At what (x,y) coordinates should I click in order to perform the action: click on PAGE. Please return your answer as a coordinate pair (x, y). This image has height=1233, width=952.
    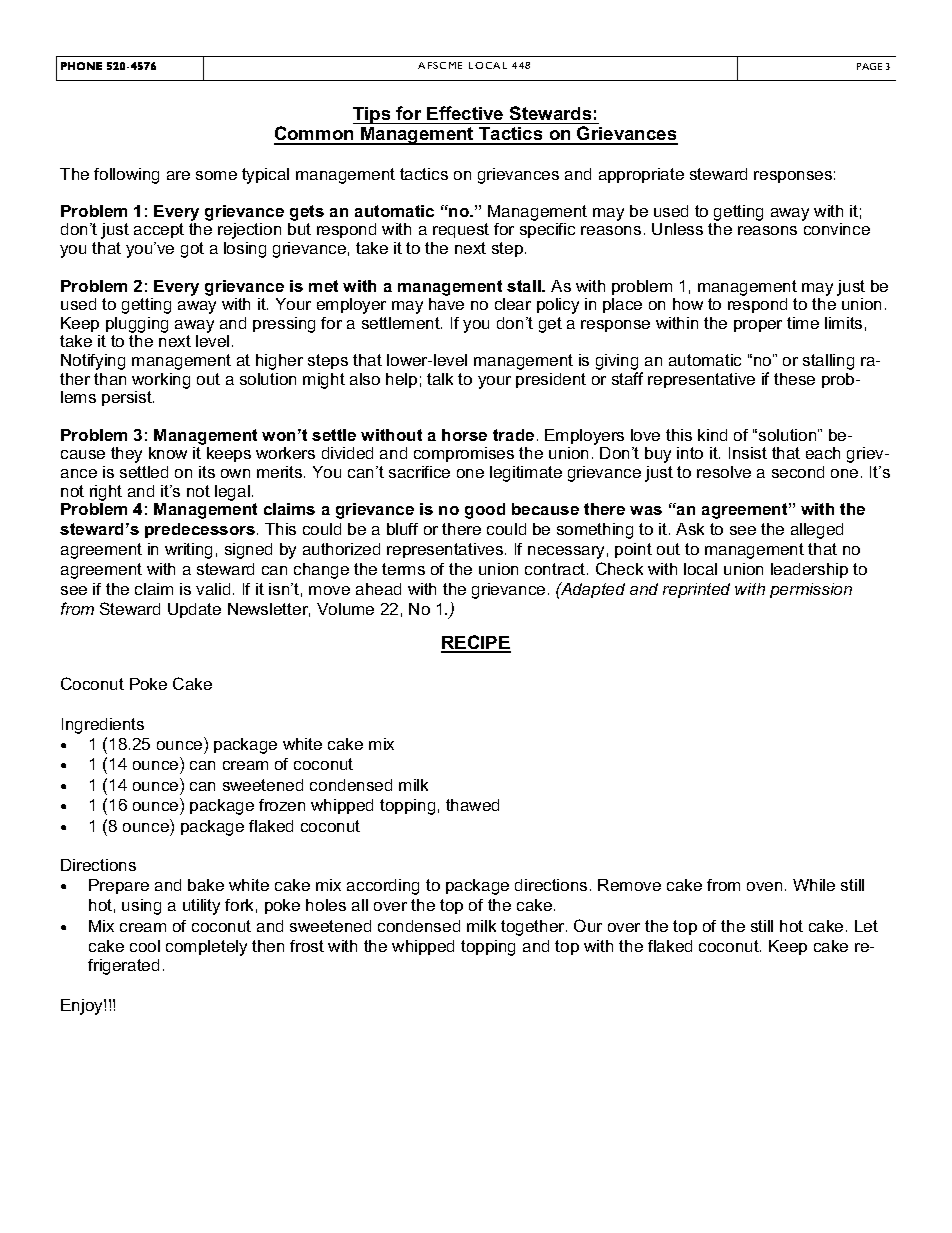
    Looking at the image, I should click on (869, 66).
